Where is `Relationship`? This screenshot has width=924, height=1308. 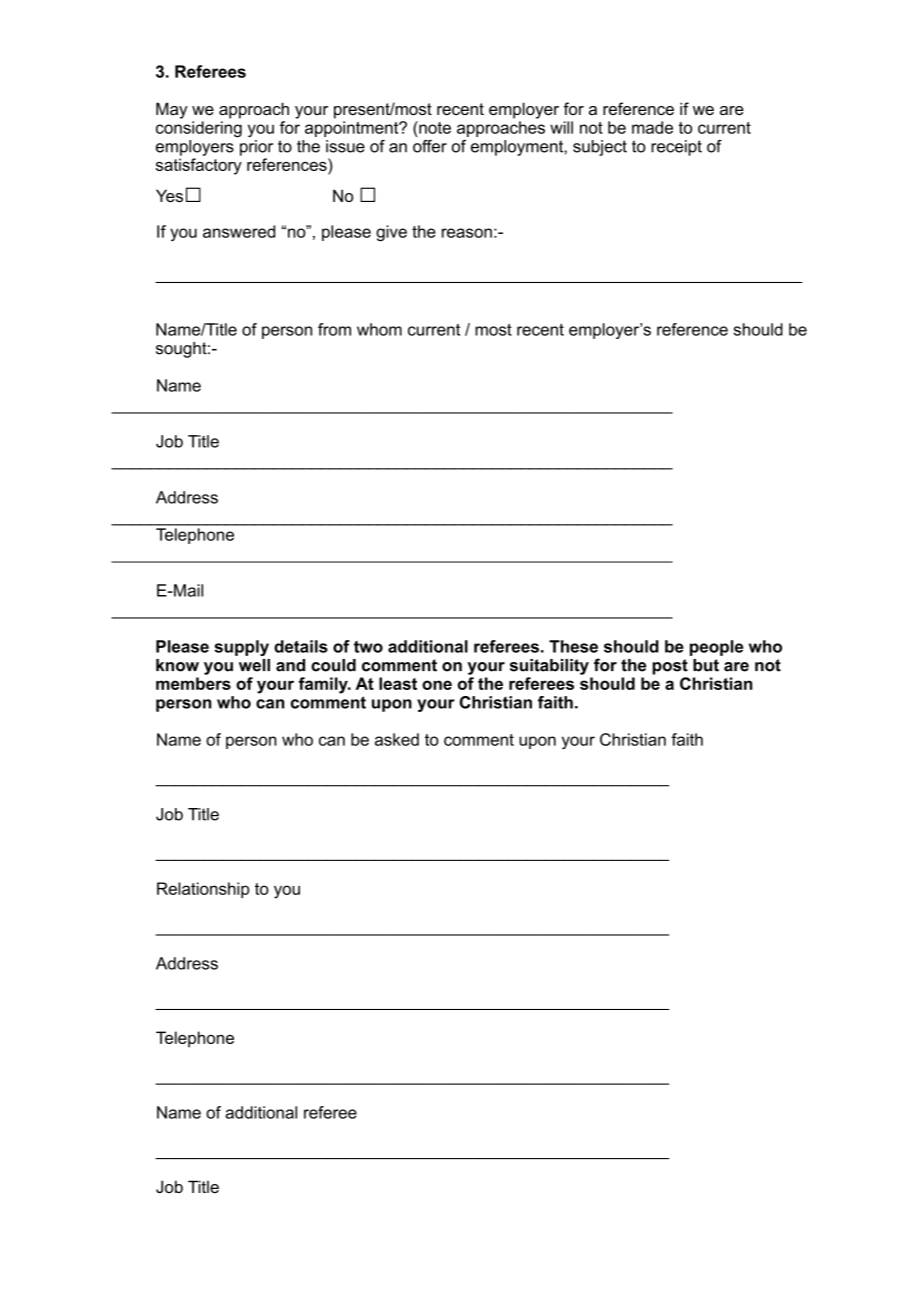
Relationship is located at coordinates (203, 890).
